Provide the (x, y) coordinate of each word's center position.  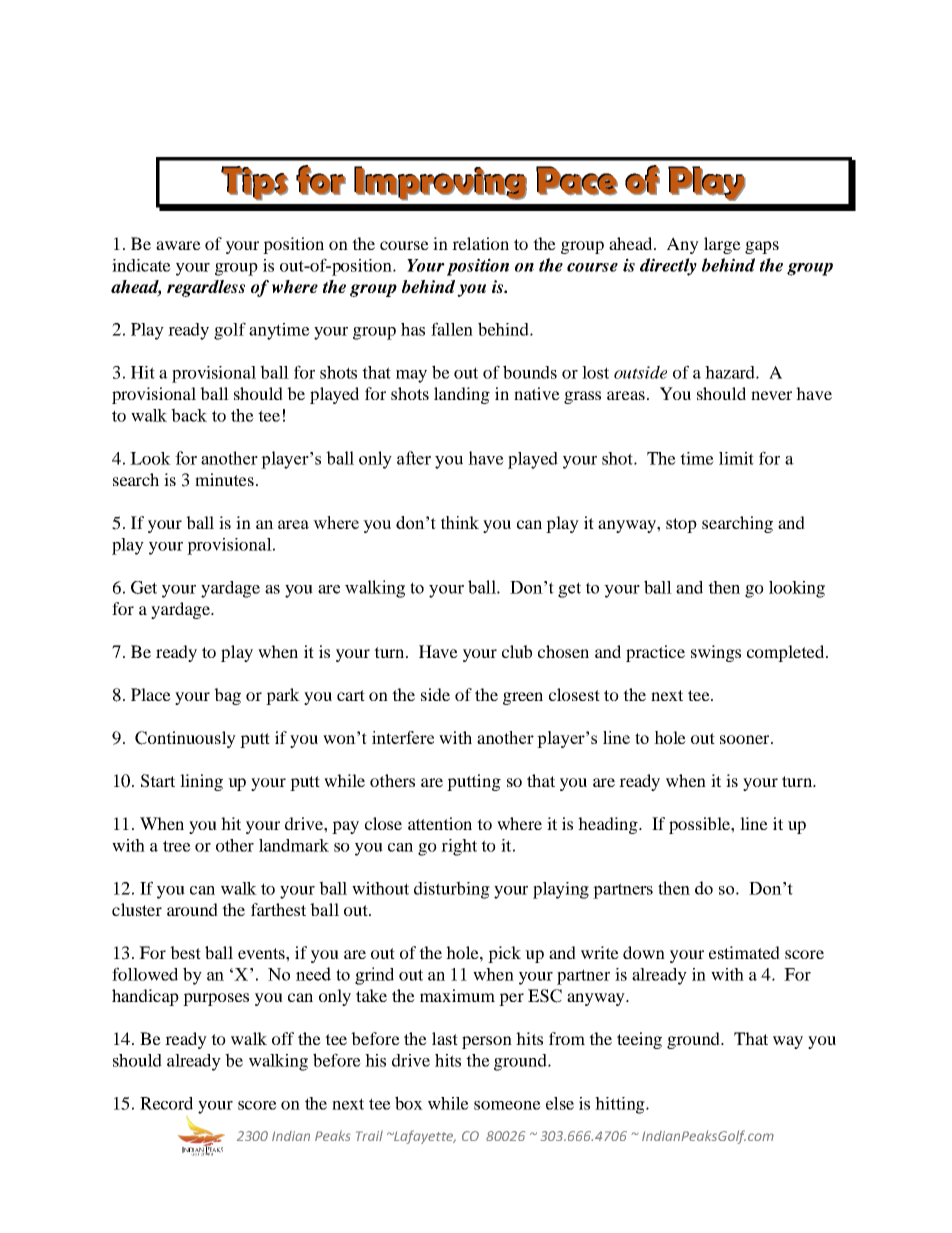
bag (227, 696)
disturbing (452, 890)
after (414, 458)
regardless (206, 288)
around (192, 909)
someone (507, 1105)
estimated (744, 952)
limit (736, 458)
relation (480, 243)
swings (716, 653)
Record (166, 1103)
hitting (621, 1105)
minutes (224, 479)
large (722, 245)
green (523, 698)
